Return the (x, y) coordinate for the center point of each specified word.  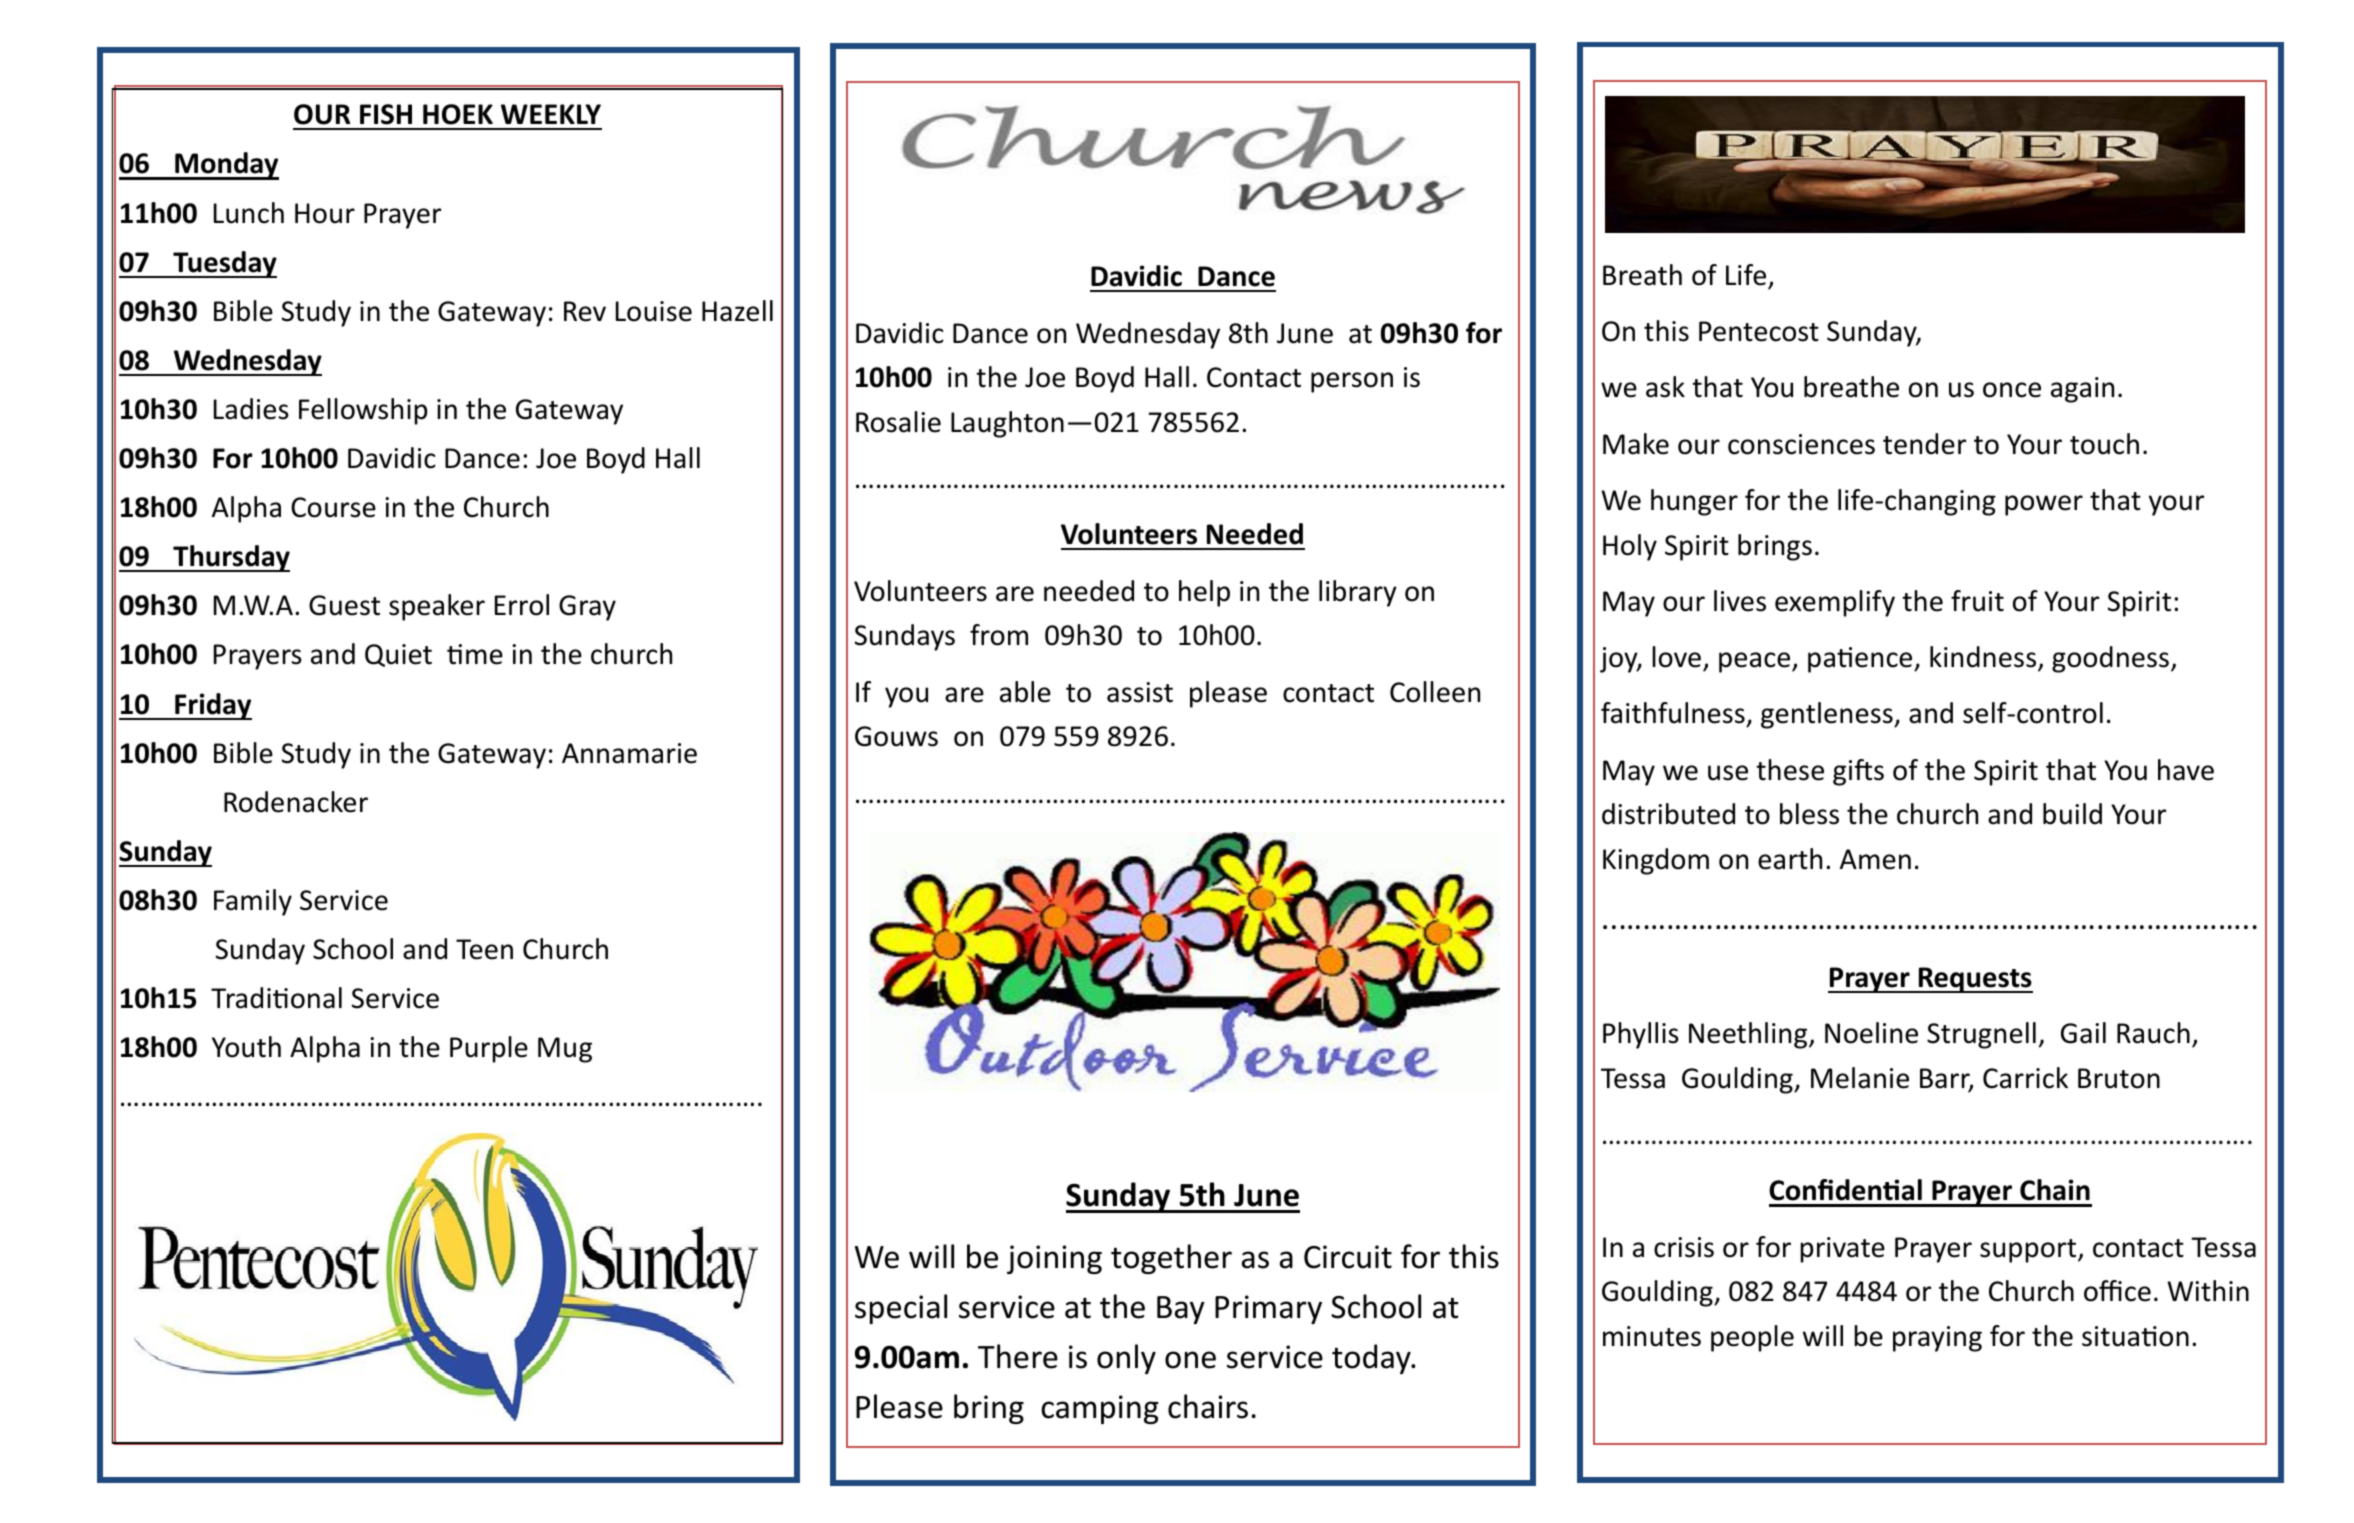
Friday (212, 706)
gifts (1858, 772)
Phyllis (1641, 1035)
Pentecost (1759, 331)
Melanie (1860, 1078)
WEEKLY (551, 114)
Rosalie (898, 422)
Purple (489, 1049)
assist (1140, 692)
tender (1924, 444)
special (901, 1309)
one (1190, 1360)
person (1352, 382)
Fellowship (363, 411)
